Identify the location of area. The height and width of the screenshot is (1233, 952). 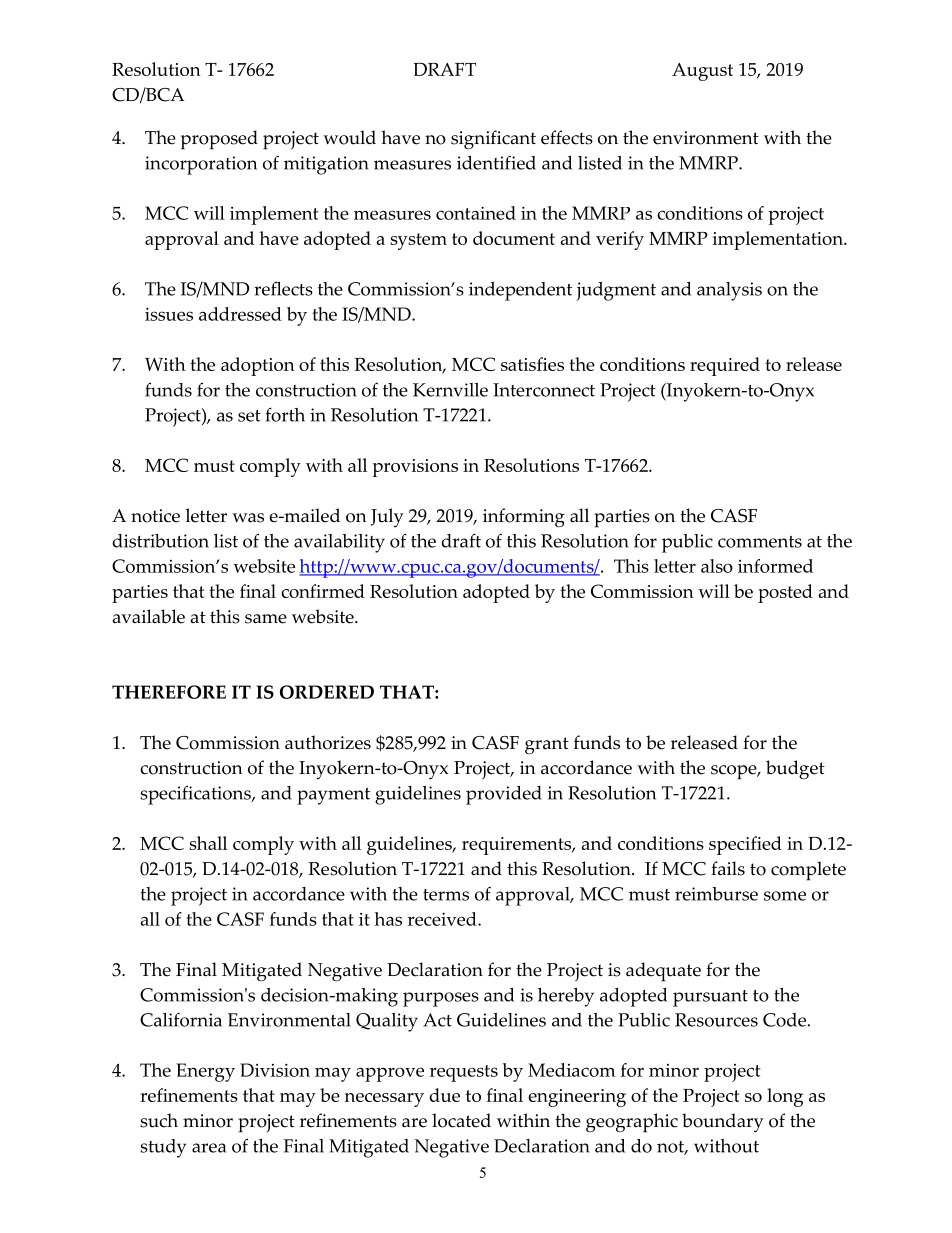
(209, 1148).
